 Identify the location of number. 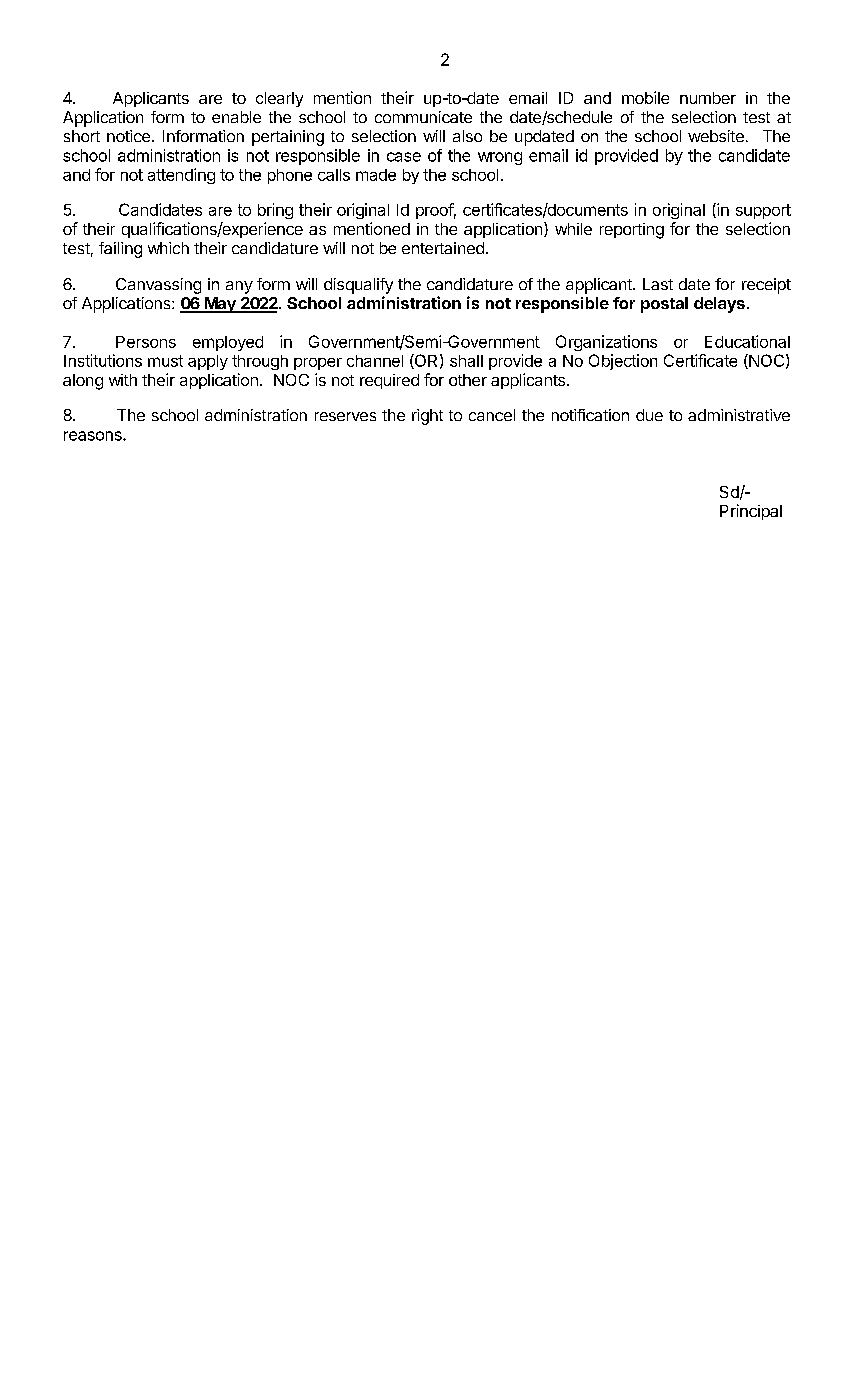
(708, 98).
